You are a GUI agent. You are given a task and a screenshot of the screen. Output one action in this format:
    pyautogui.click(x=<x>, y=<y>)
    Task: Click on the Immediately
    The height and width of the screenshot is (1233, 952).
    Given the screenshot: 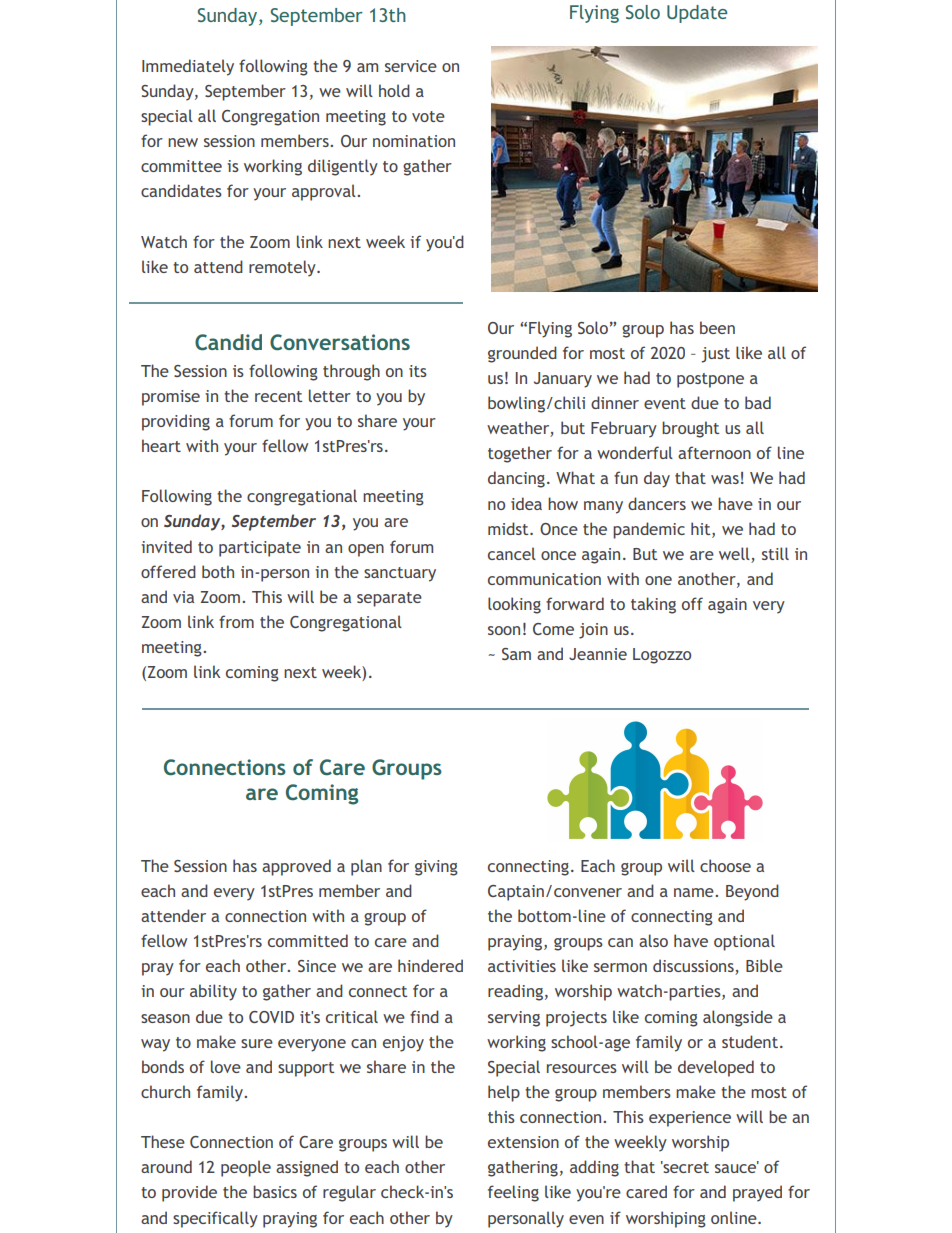 What is the action you would take?
    pyautogui.click(x=188, y=67)
